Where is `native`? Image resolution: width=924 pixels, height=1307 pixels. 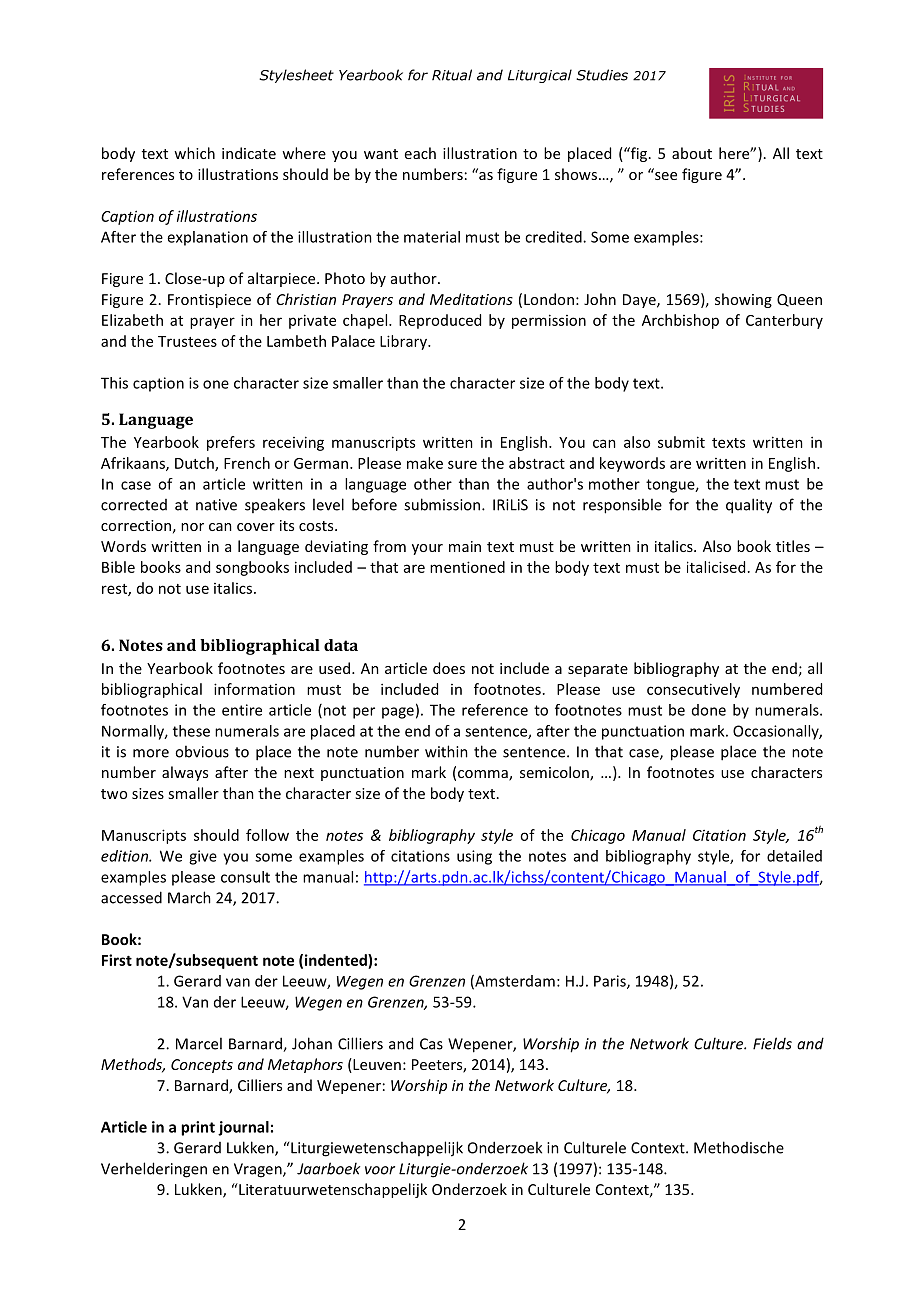 native is located at coordinates (216, 505).
